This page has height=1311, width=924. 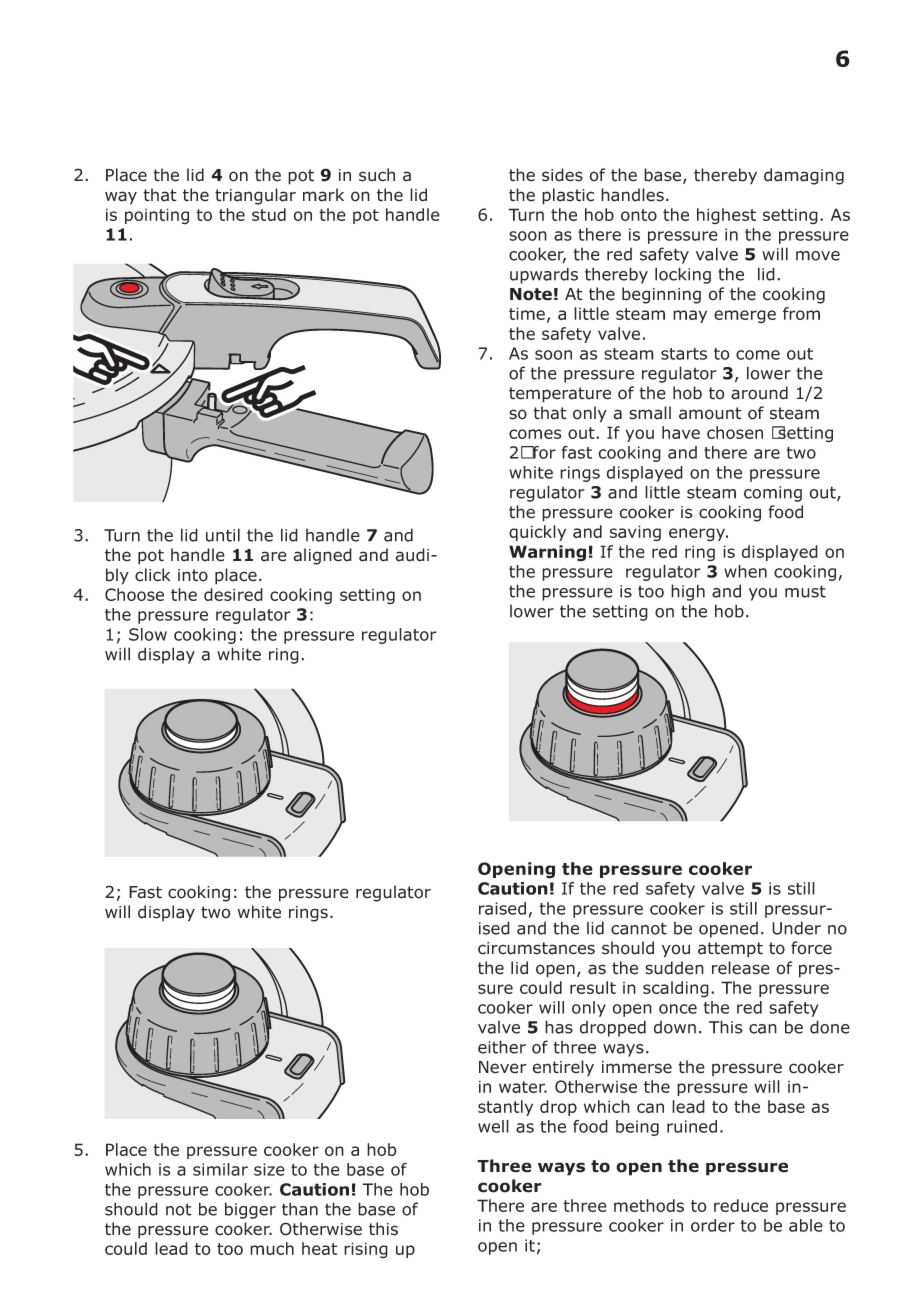 I want to click on Warning, so click(x=547, y=553).
